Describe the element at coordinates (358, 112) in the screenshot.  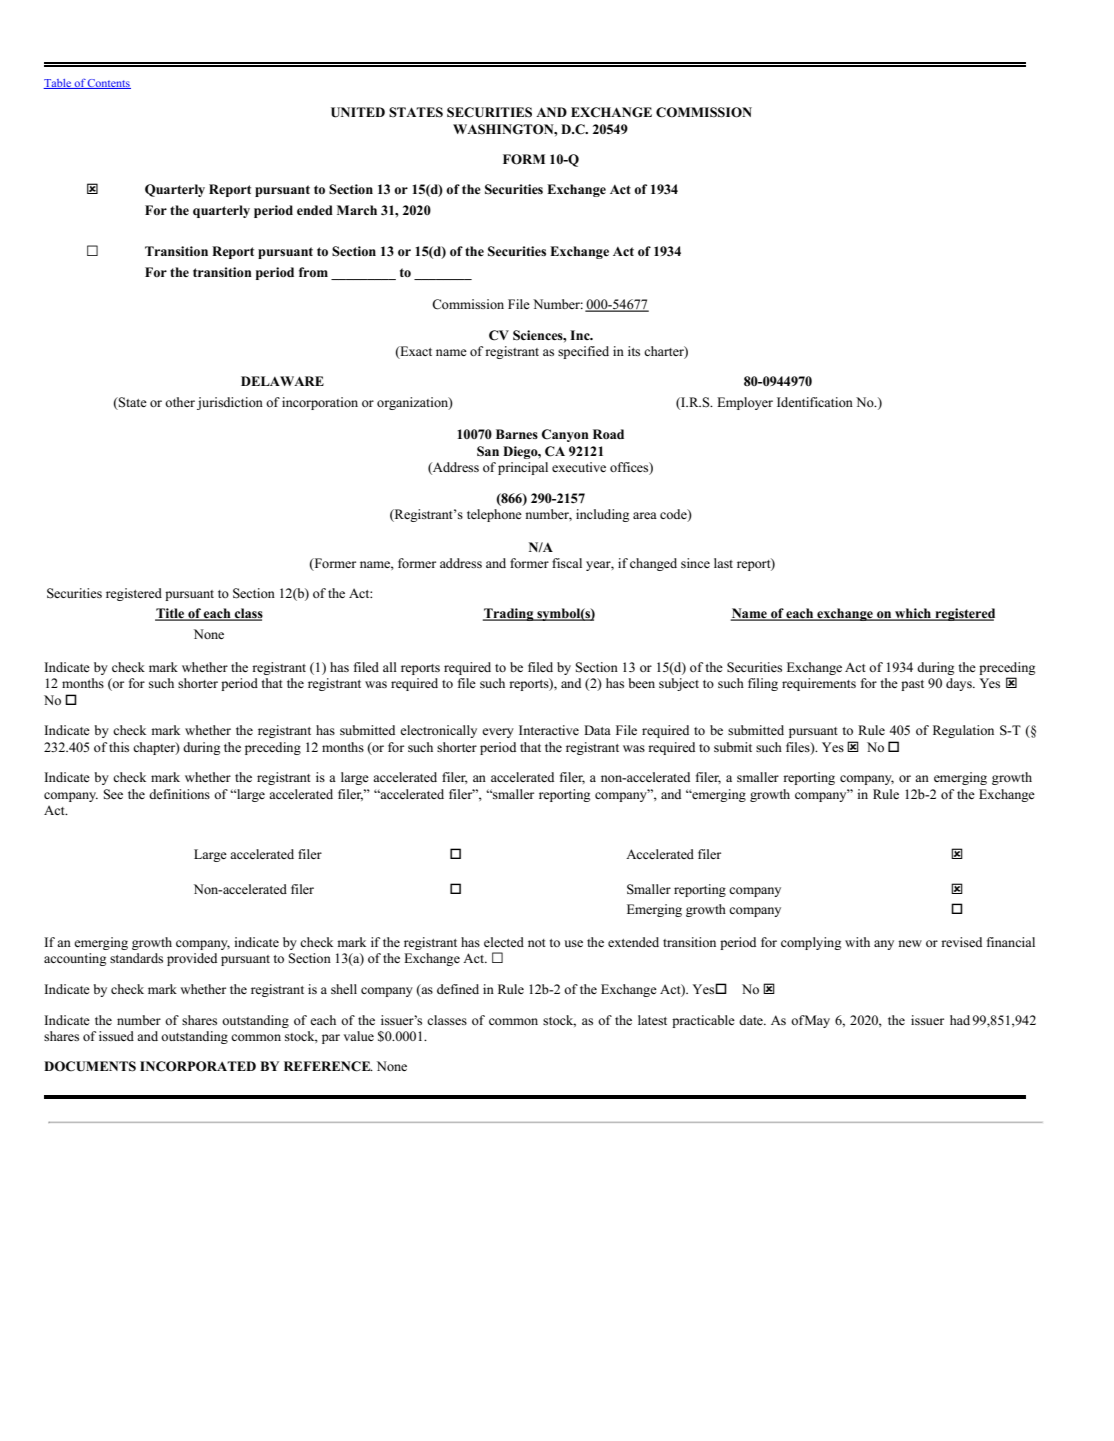
I see `UNITED` at that location.
